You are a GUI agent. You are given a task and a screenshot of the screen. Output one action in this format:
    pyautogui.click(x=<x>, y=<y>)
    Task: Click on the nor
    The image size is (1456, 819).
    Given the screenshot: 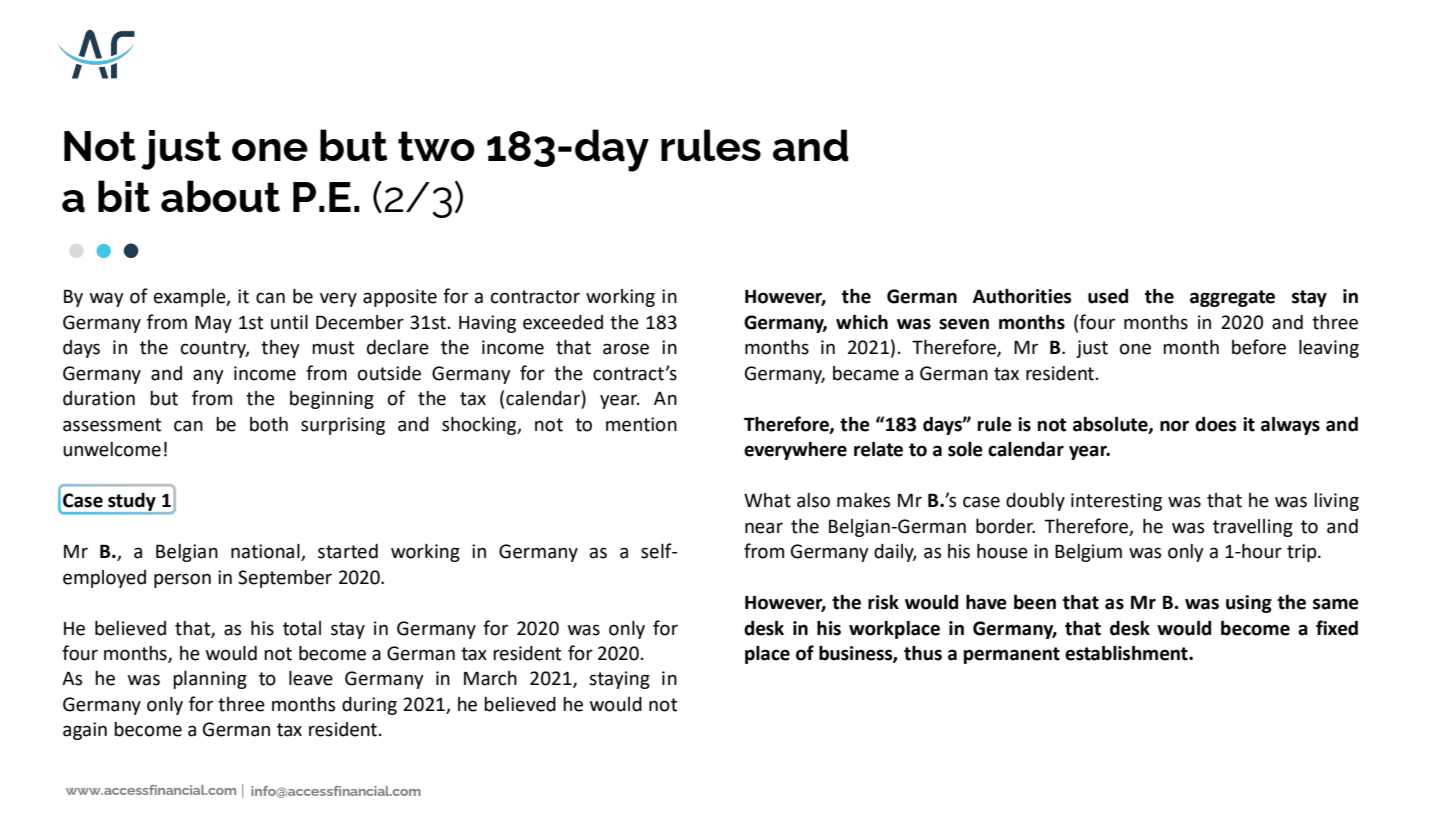 What is the action you would take?
    pyautogui.click(x=1174, y=426)
